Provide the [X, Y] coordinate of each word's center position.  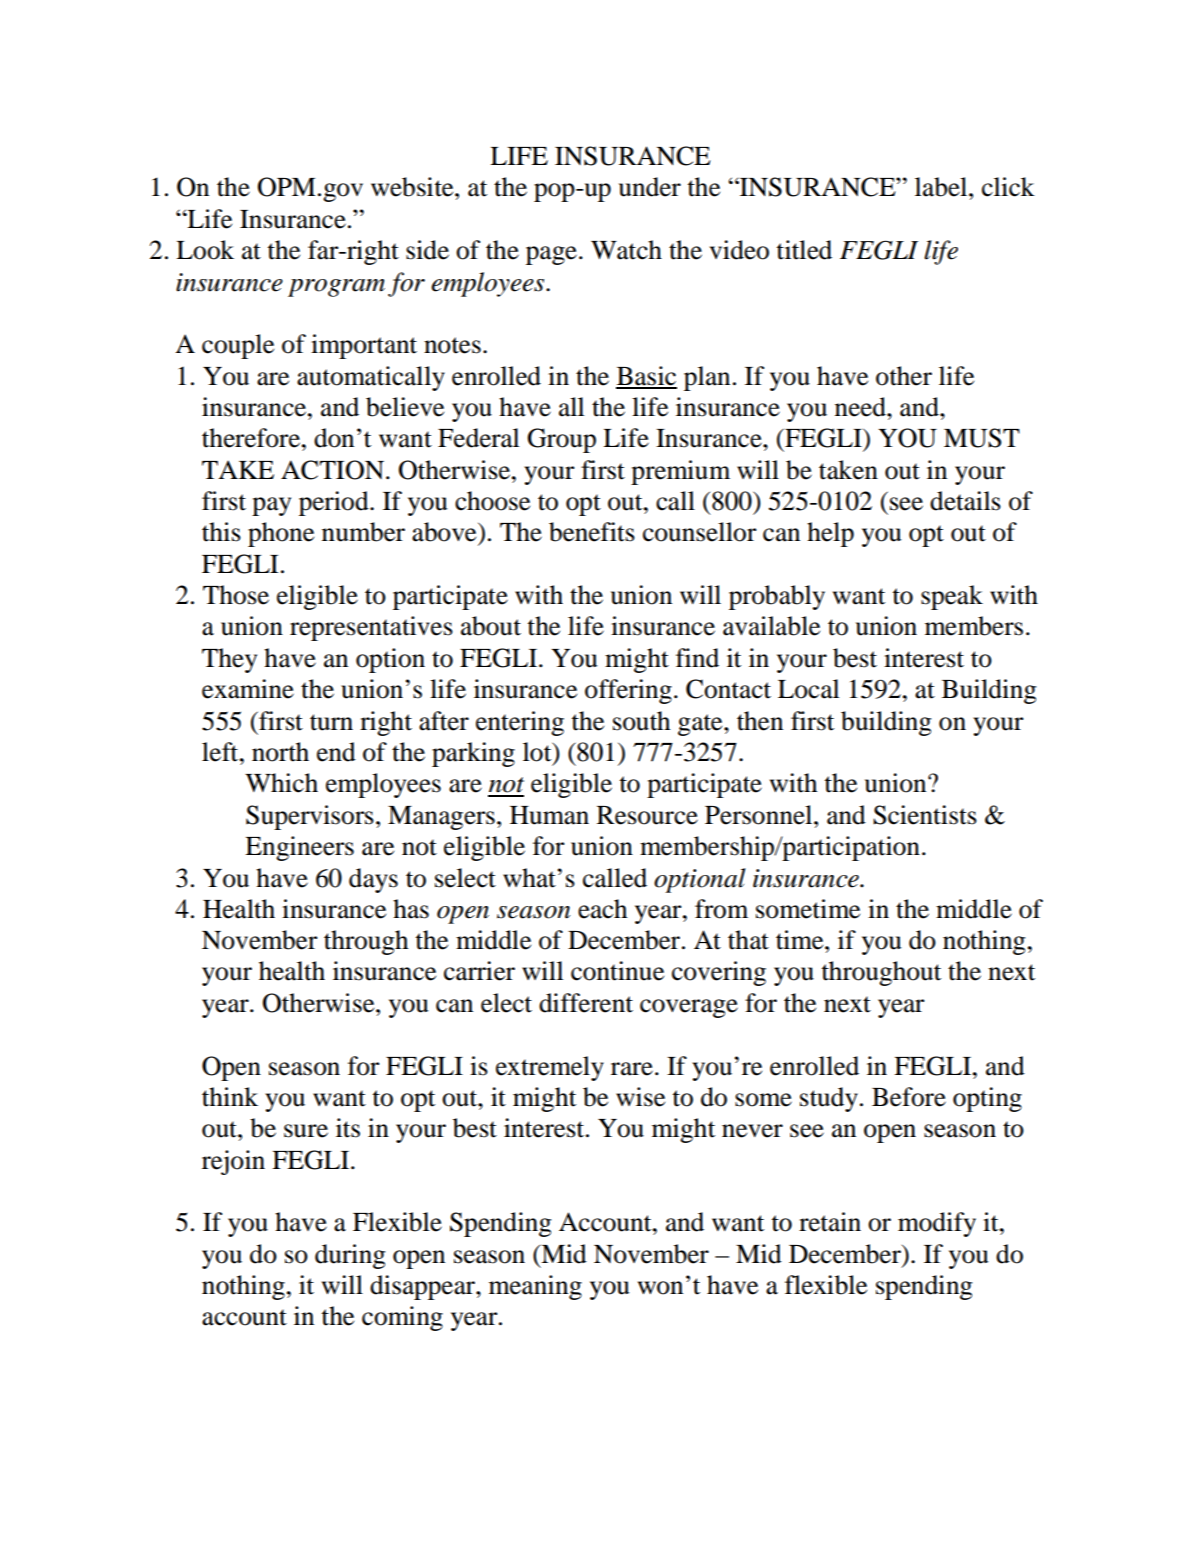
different [586, 1003]
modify [937, 1224]
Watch [626, 250]
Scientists [925, 815]
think [230, 1097]
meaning [535, 1287]
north [280, 752]
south [641, 721]
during [350, 1256]
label [942, 187]
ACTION [334, 470]
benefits [592, 532]
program [336, 288]
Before [909, 1097]
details [965, 501]
